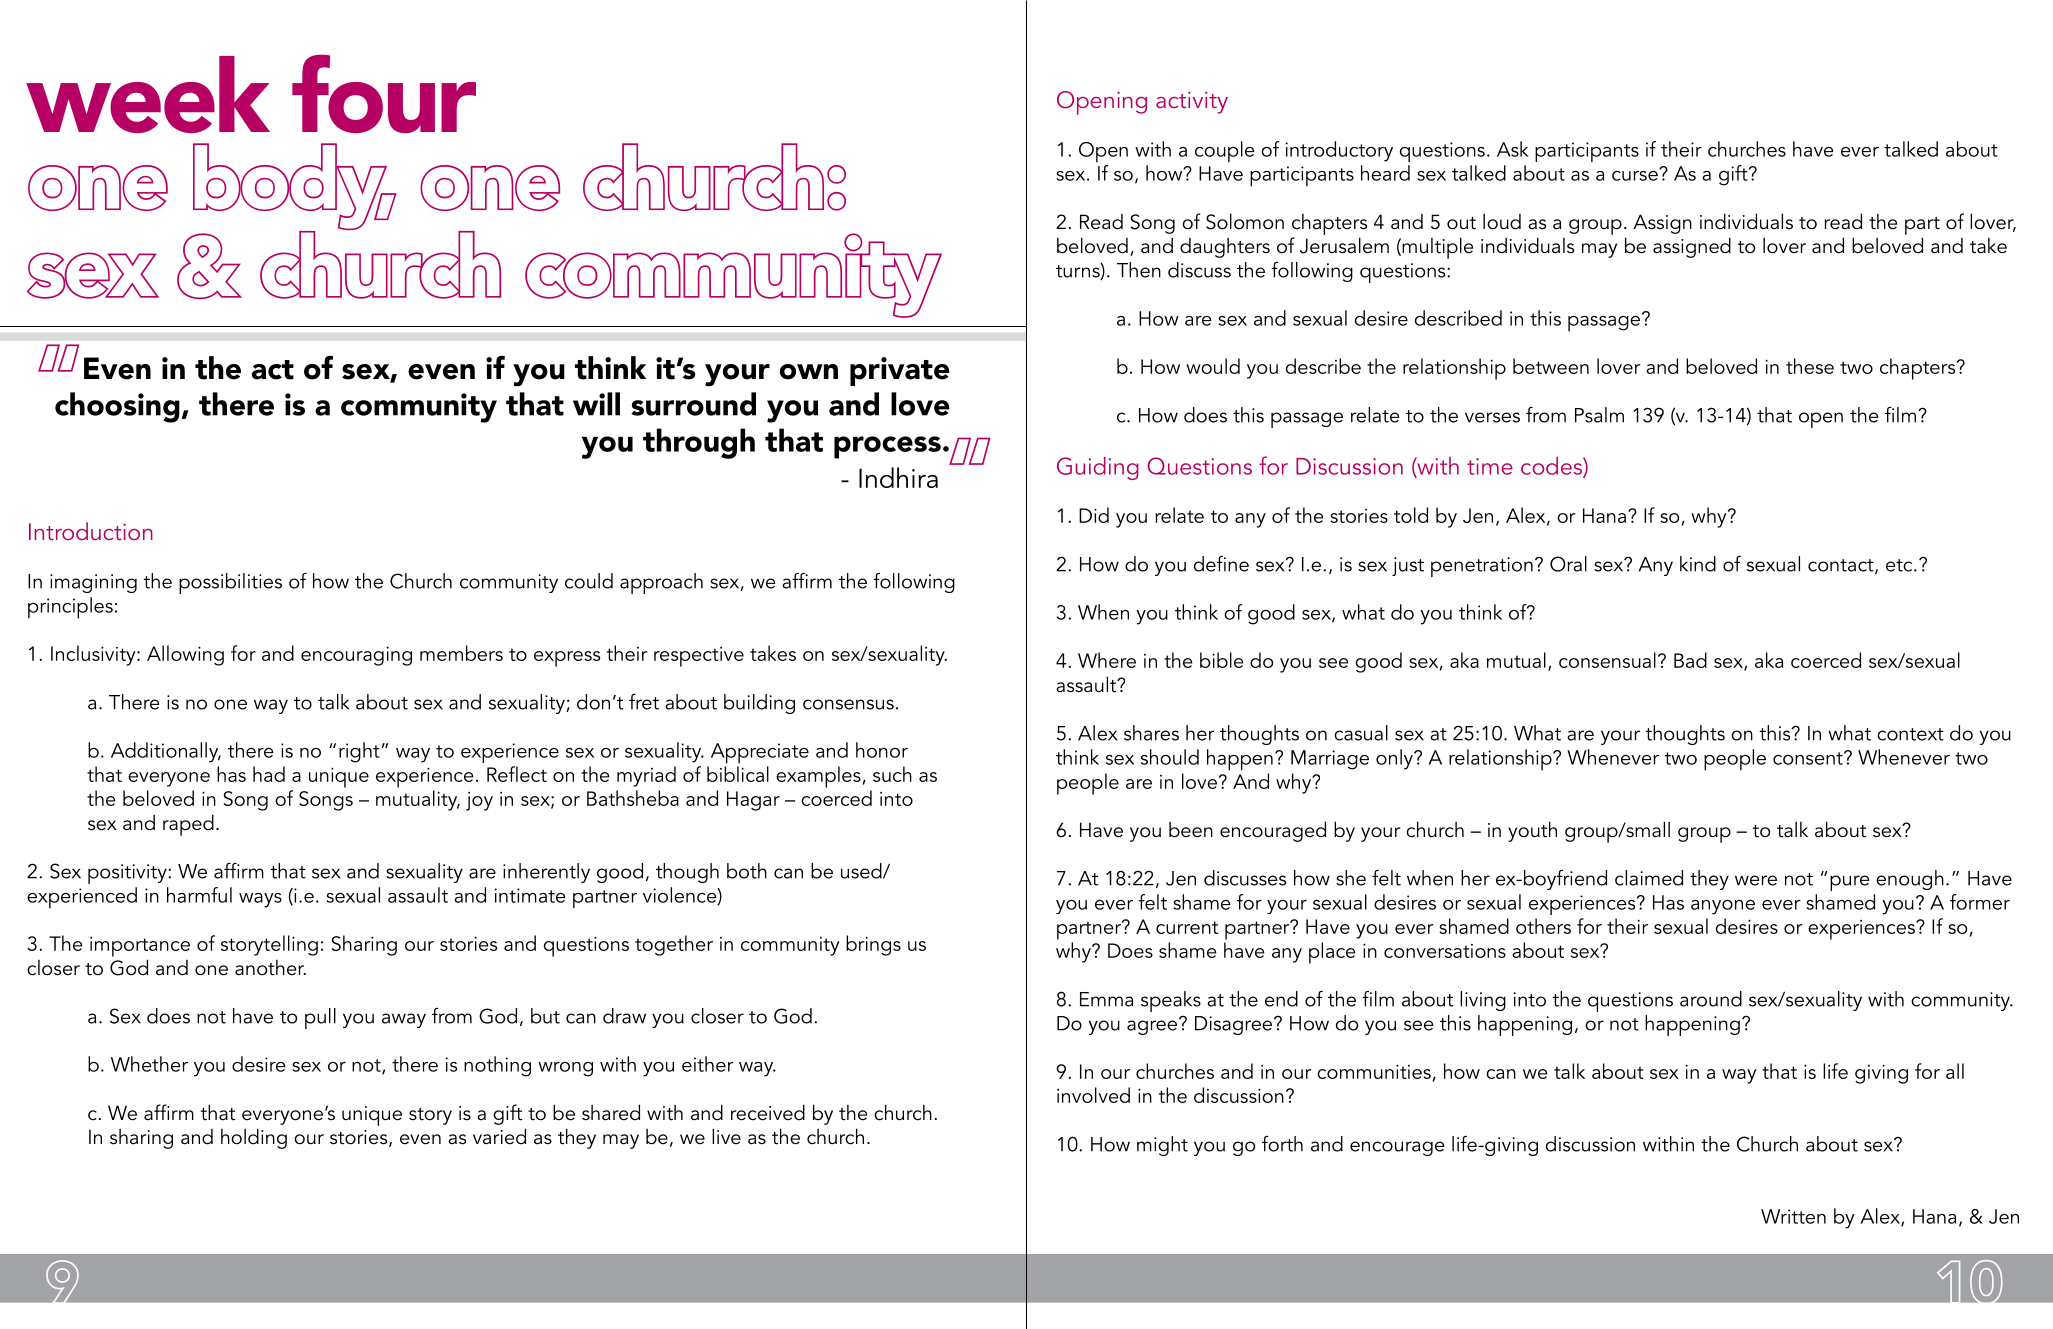 The image size is (2053, 1329). What do you see at coordinates (1552, 467) in the document?
I see `codes` at bounding box center [1552, 467].
